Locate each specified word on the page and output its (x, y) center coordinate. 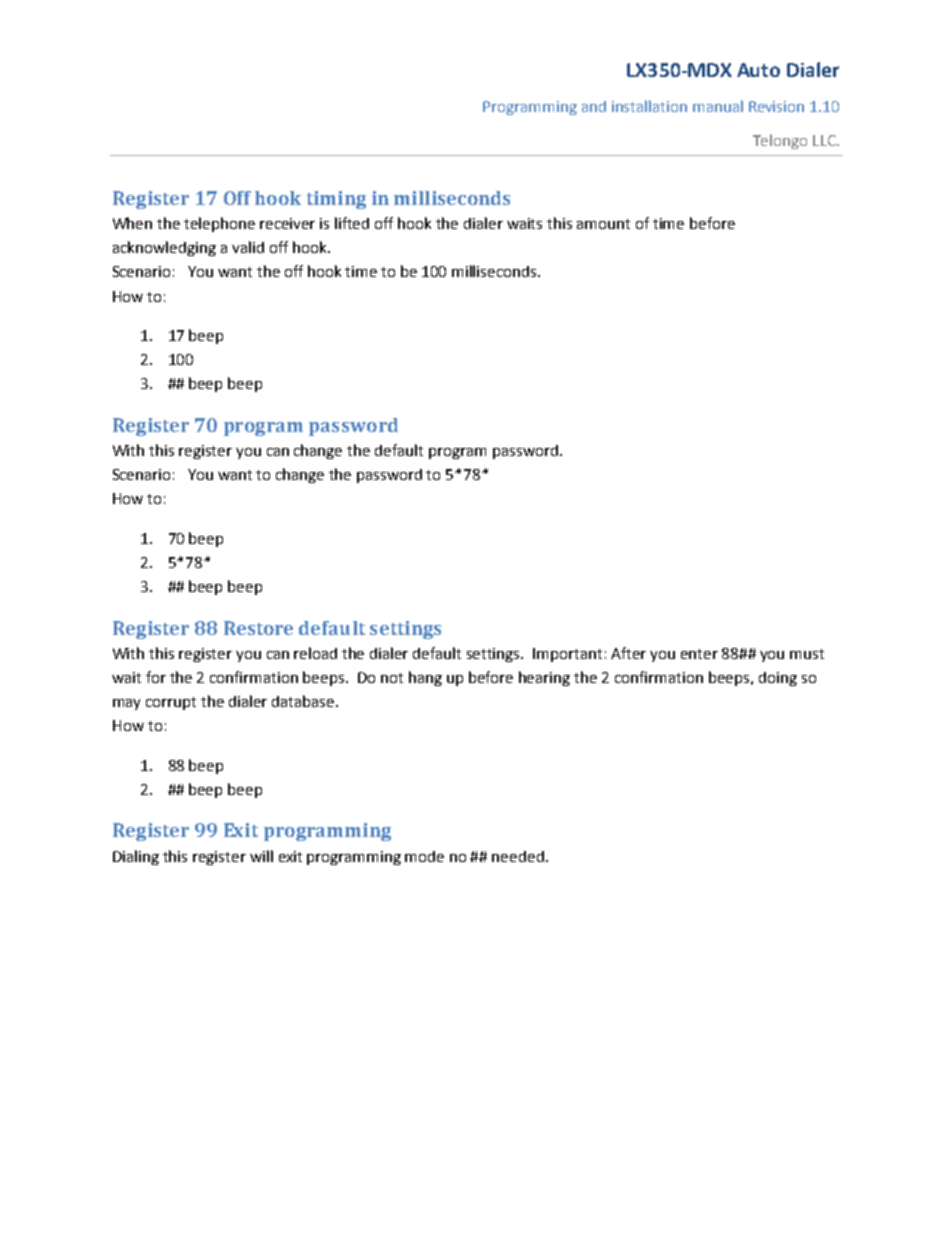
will (261, 856)
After (628, 653)
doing (778, 679)
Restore (258, 628)
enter (699, 654)
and (594, 106)
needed (518, 856)
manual (718, 106)
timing (336, 200)
